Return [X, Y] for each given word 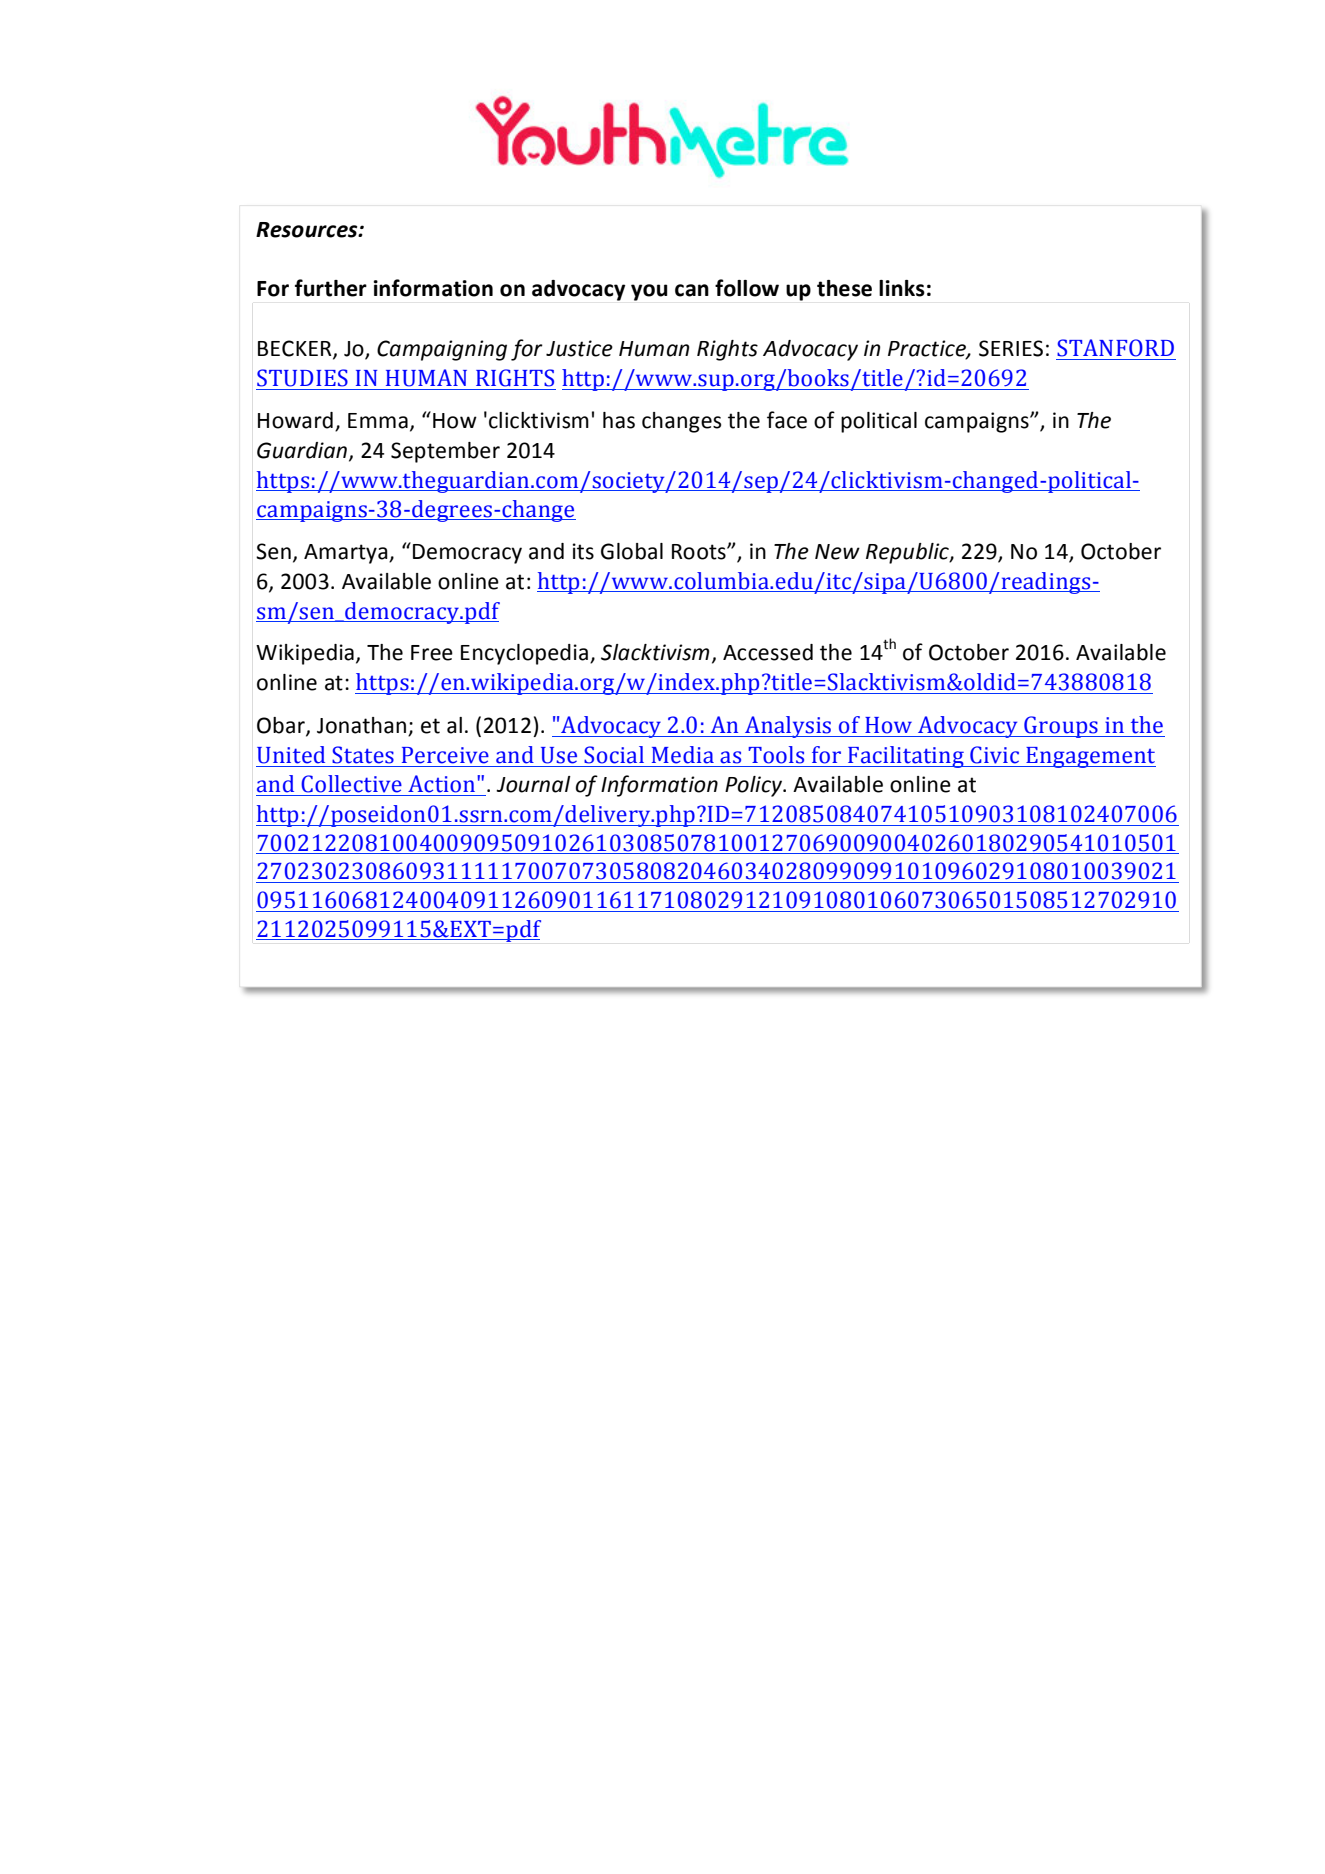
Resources [308, 230]
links [902, 288]
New [837, 552]
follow [747, 288]
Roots [700, 552]
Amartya [347, 554]
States [363, 755]
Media [683, 755]
